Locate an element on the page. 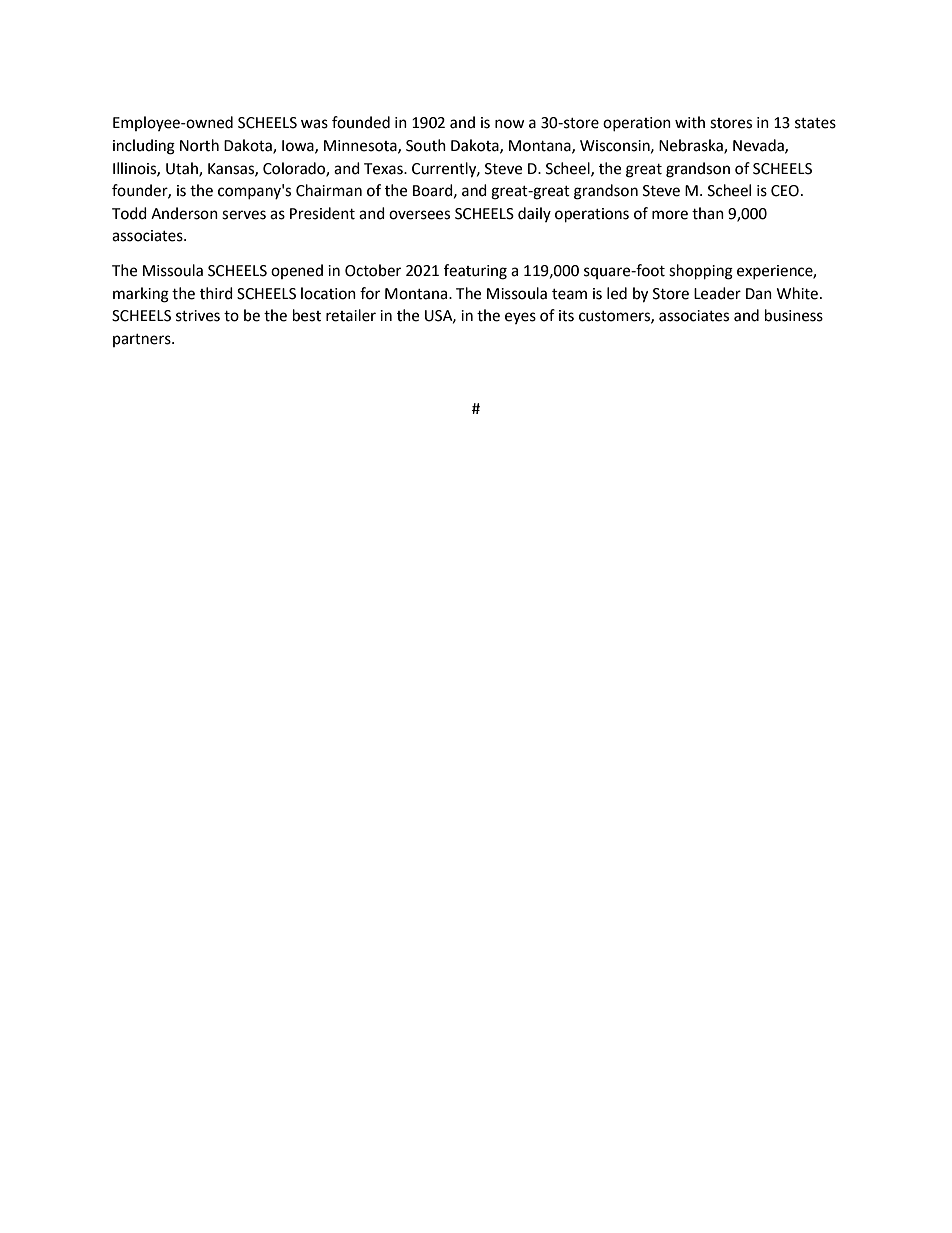  than is located at coordinates (708, 213).
